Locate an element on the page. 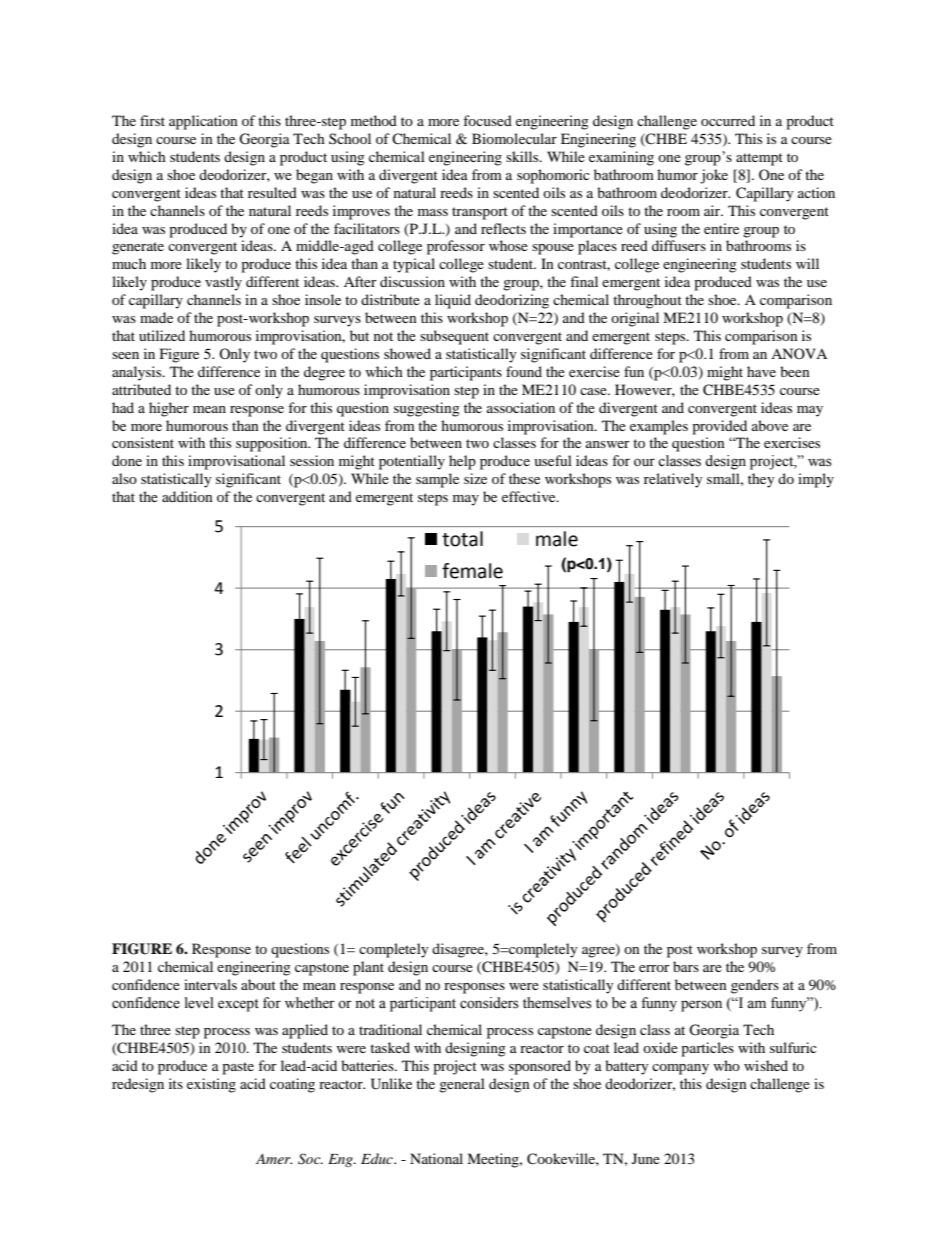 This document has height=1233, width=952. they is located at coordinates (761, 480).
